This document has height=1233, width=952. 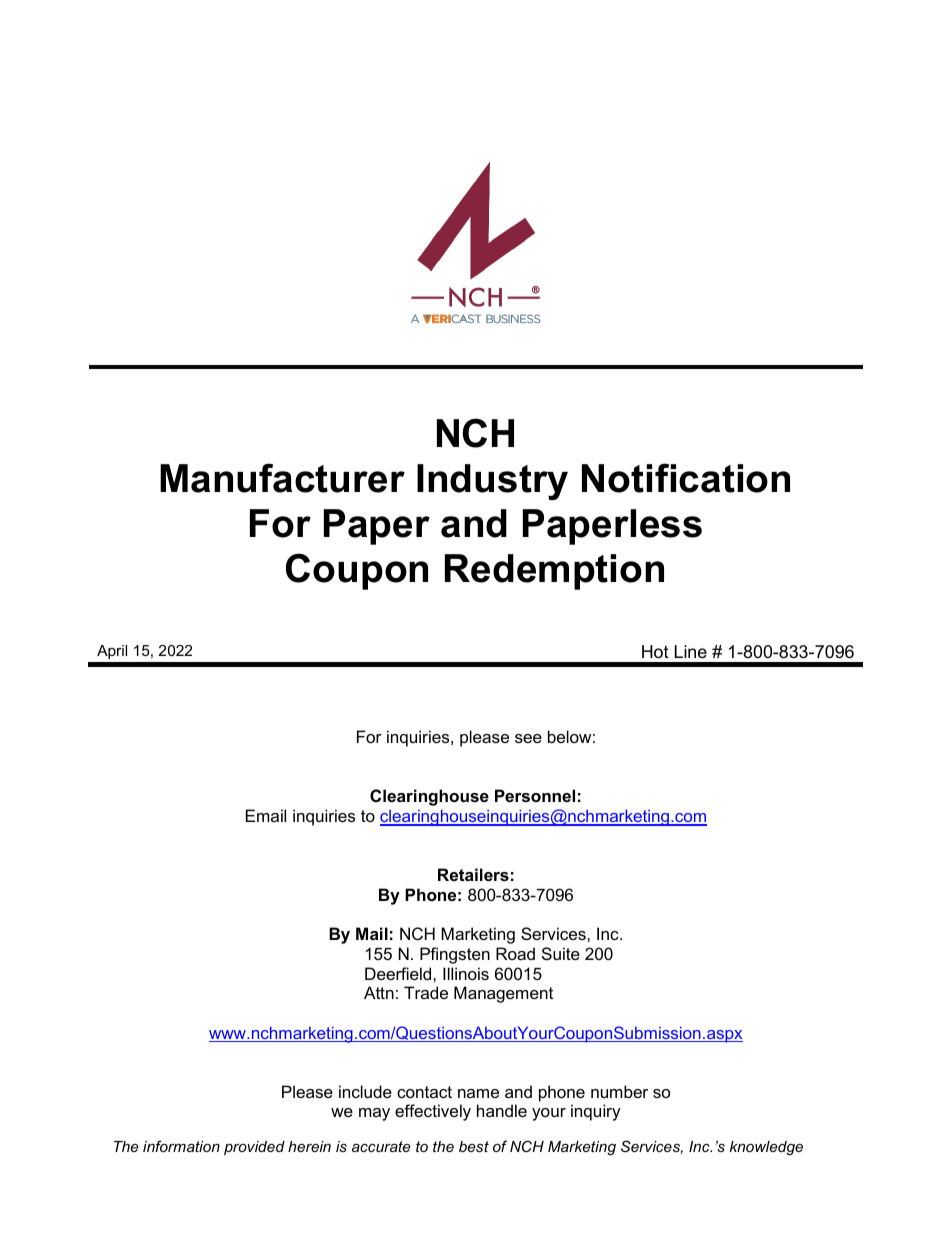 I want to click on Deerfield, so click(x=399, y=973).
